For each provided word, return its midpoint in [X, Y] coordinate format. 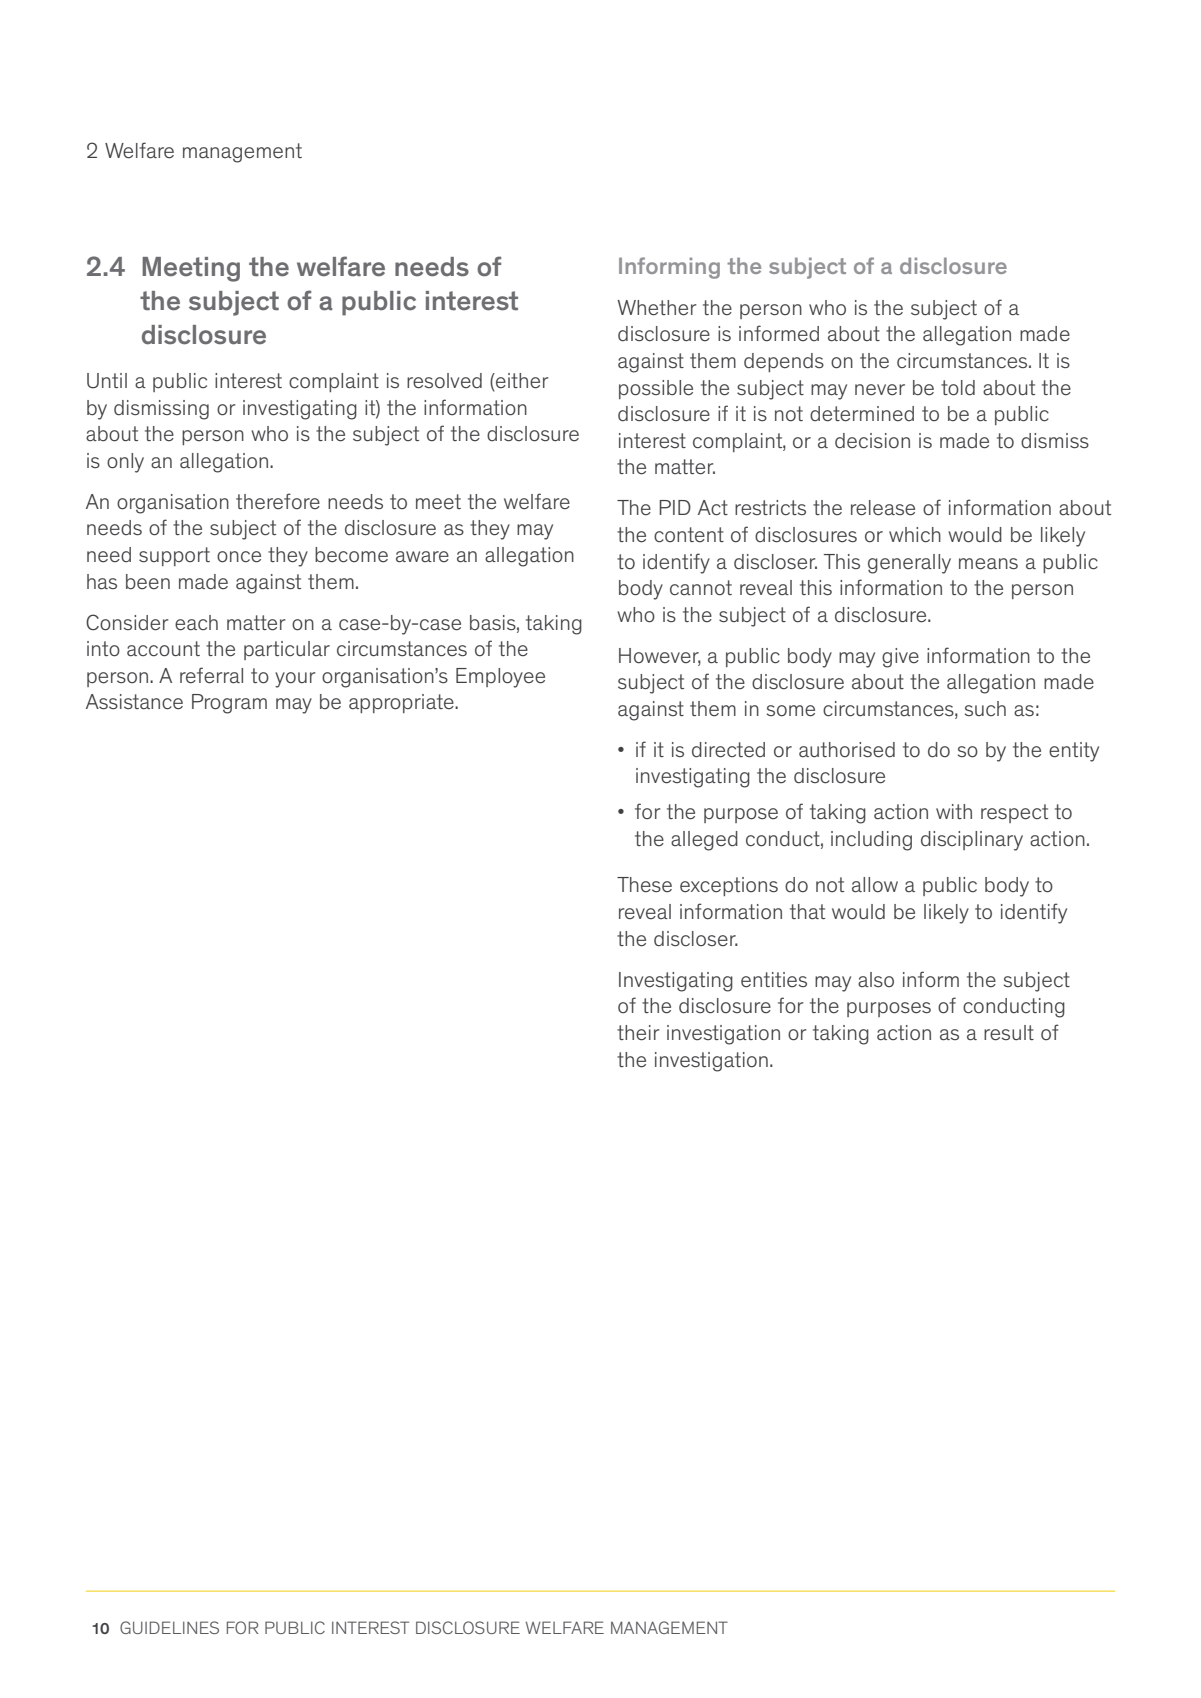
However [660, 656]
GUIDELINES [169, 1627]
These [644, 885]
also [876, 979]
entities [774, 980]
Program [229, 704]
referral [211, 675]
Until [107, 381]
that [807, 912]
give [900, 658]
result [1009, 1033]
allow [875, 885]
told [958, 388]
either [521, 382]
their [638, 1033]
